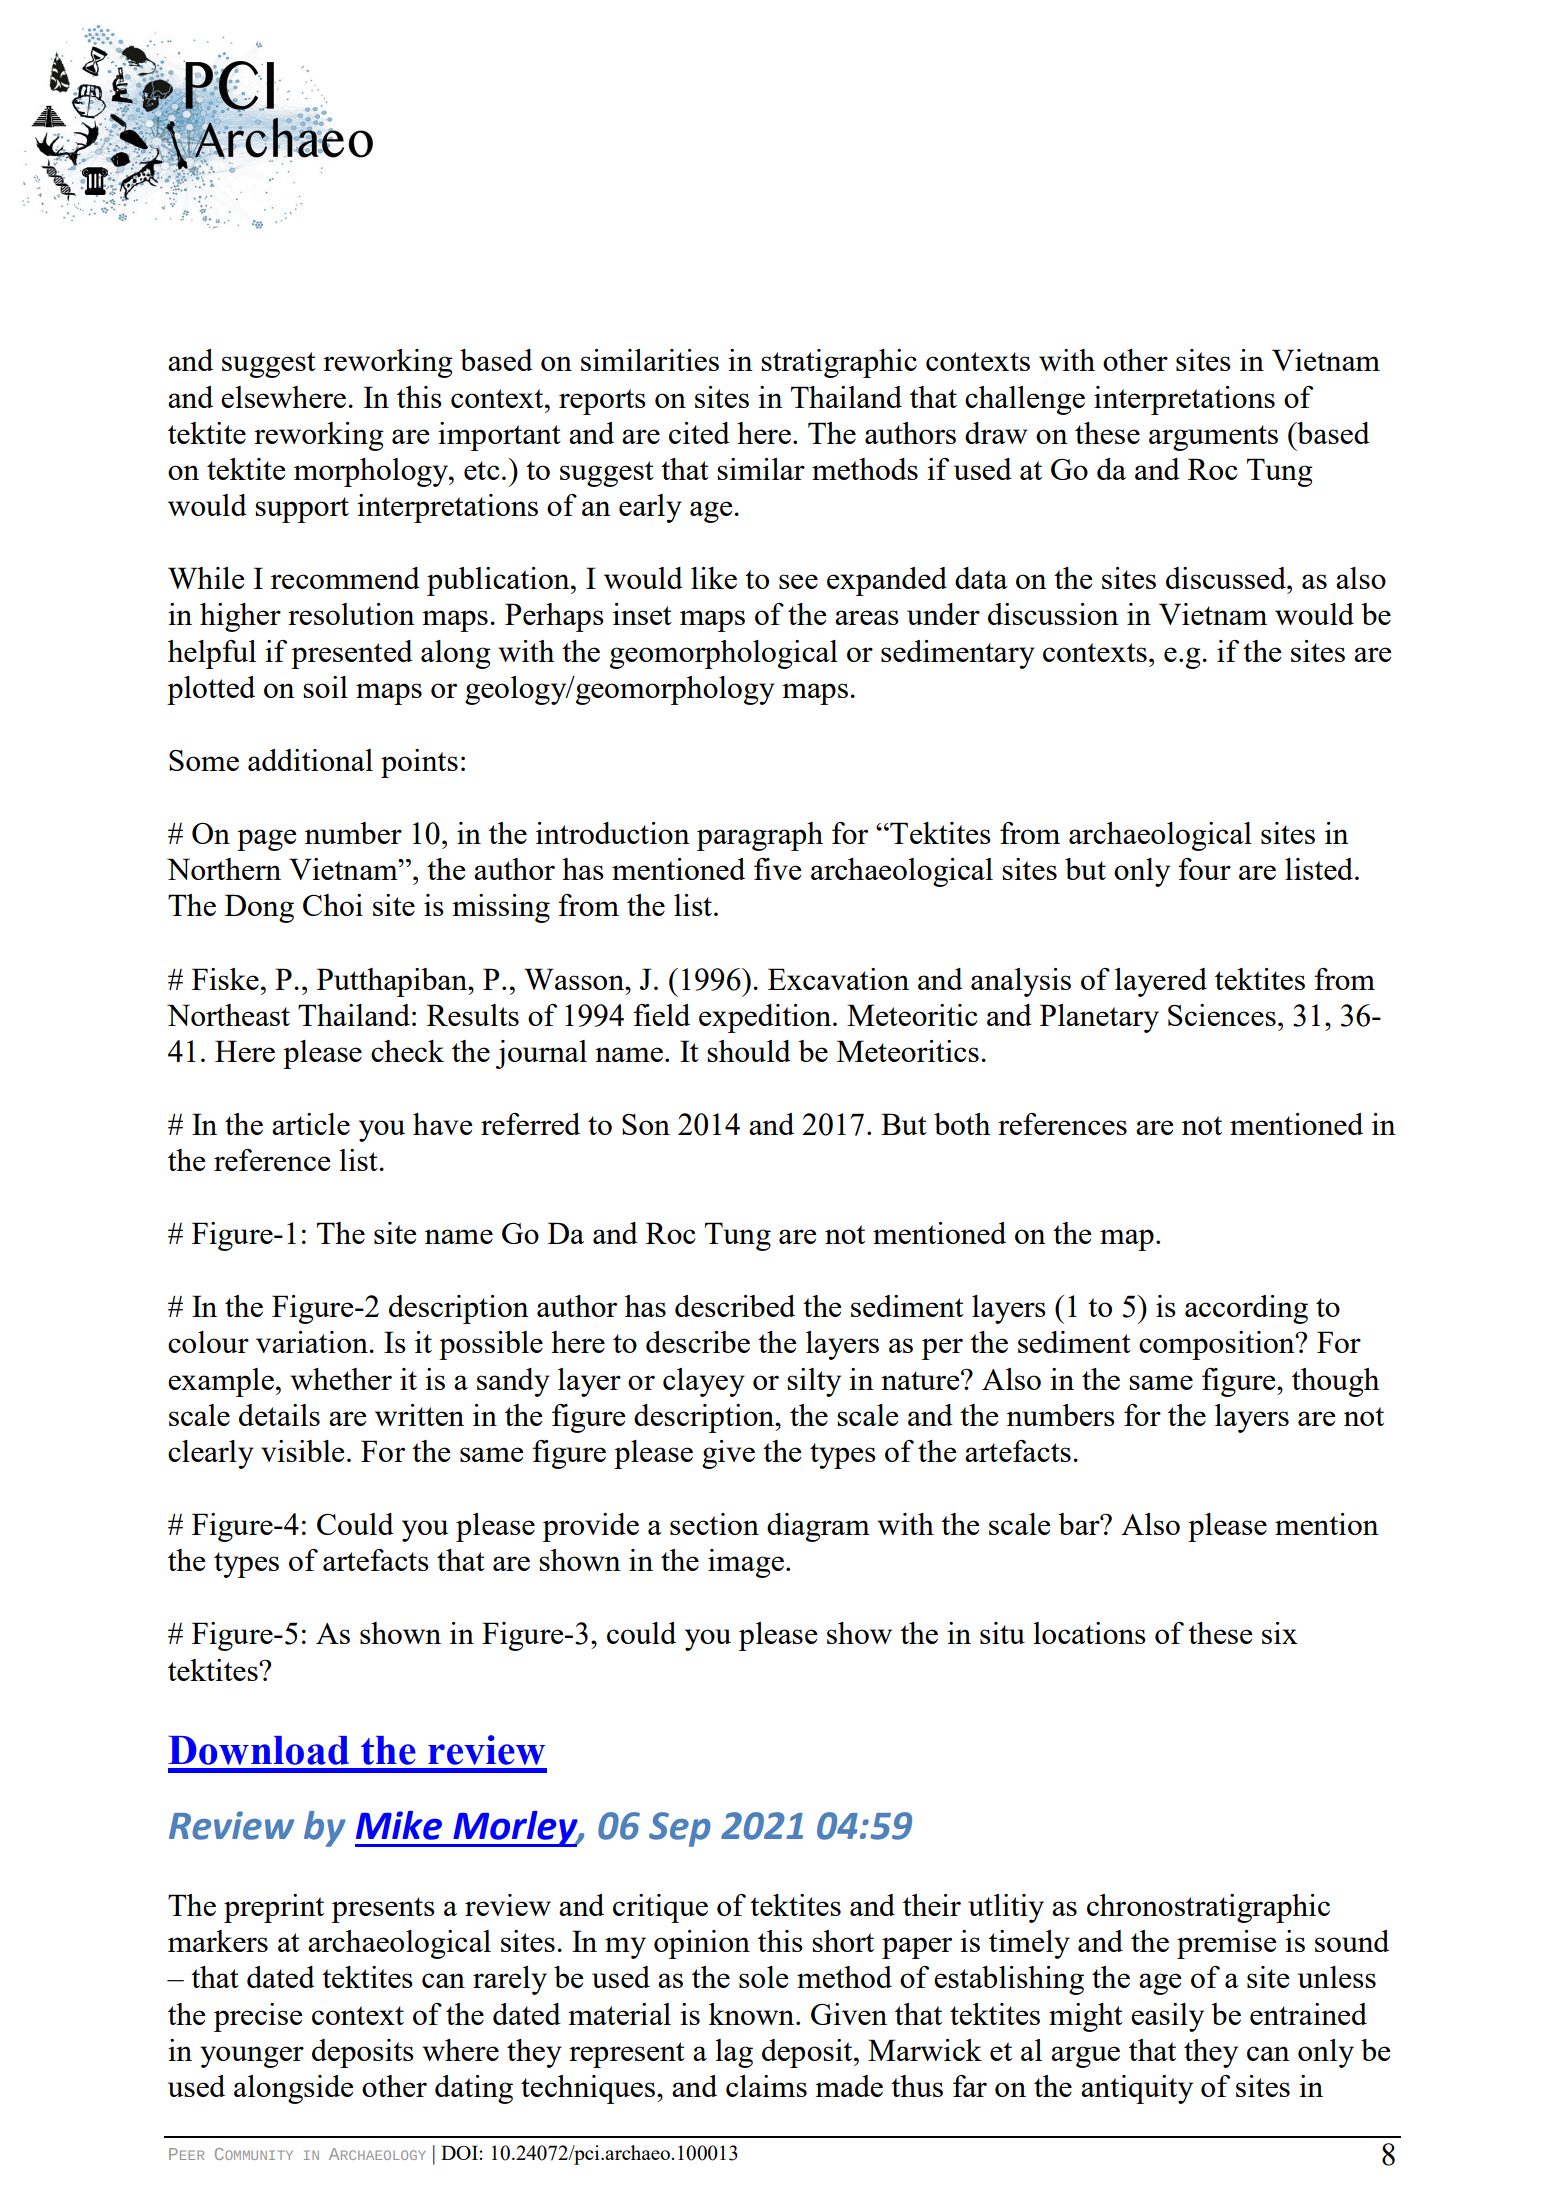 This screenshot has width=1563, height=2212. What do you see at coordinates (302, 510) in the screenshot?
I see `support` at bounding box center [302, 510].
